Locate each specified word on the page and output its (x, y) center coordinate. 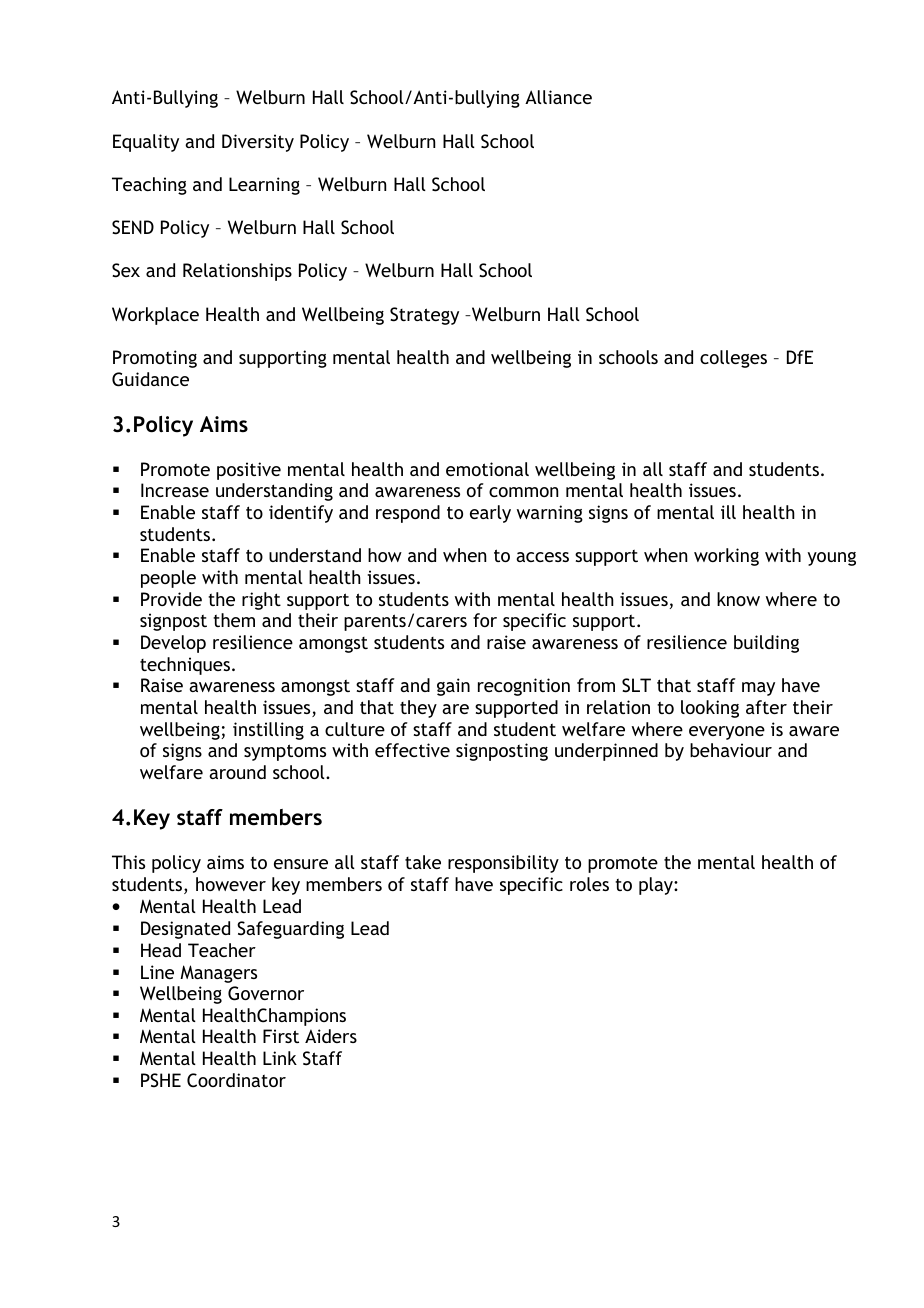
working (726, 557)
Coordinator (236, 1080)
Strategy (424, 316)
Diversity (258, 143)
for (485, 620)
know (738, 599)
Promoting (155, 359)
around (237, 772)
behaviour (731, 750)
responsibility (503, 864)
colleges (733, 359)
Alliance (558, 97)
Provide (171, 599)
